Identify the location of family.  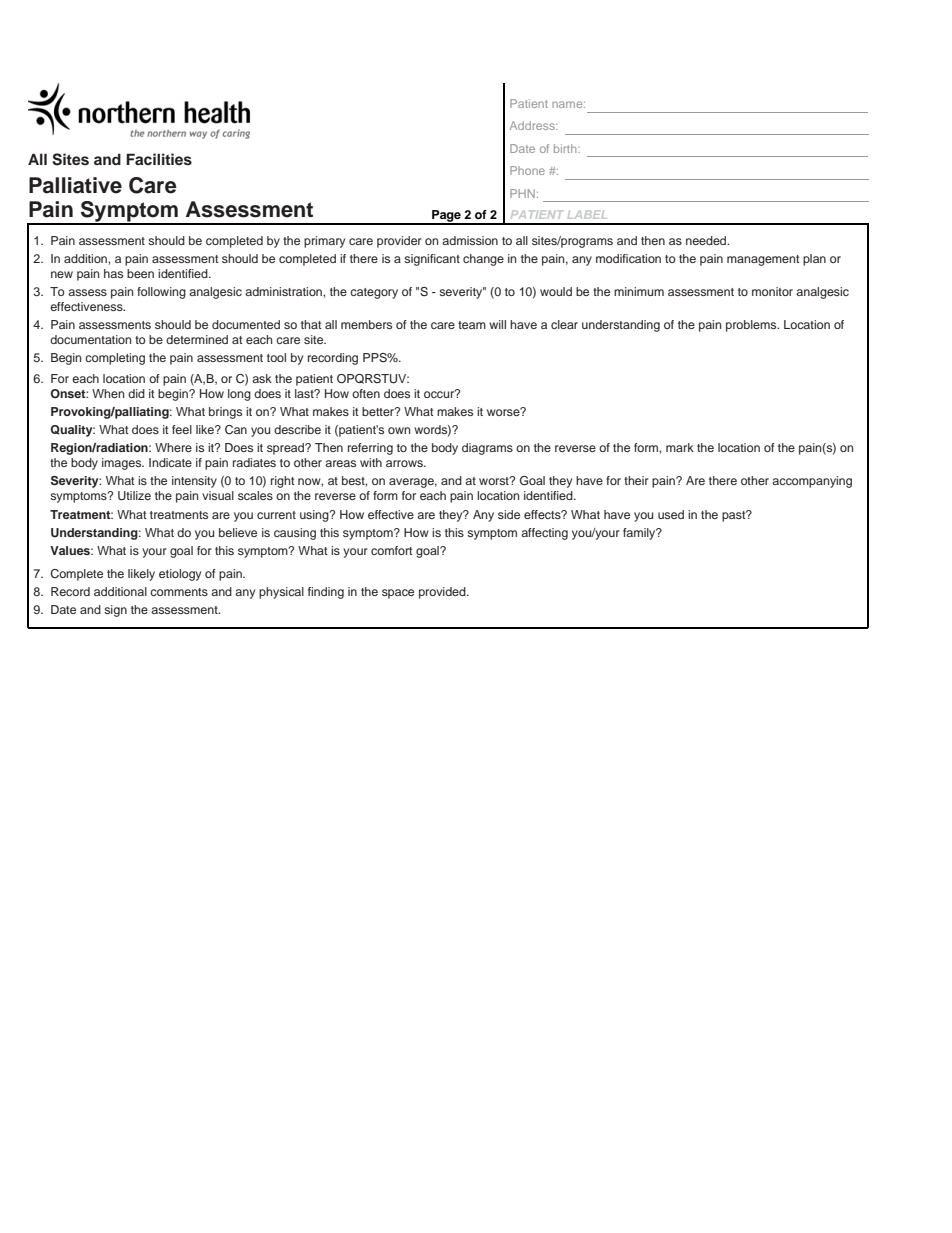
(640, 534).
